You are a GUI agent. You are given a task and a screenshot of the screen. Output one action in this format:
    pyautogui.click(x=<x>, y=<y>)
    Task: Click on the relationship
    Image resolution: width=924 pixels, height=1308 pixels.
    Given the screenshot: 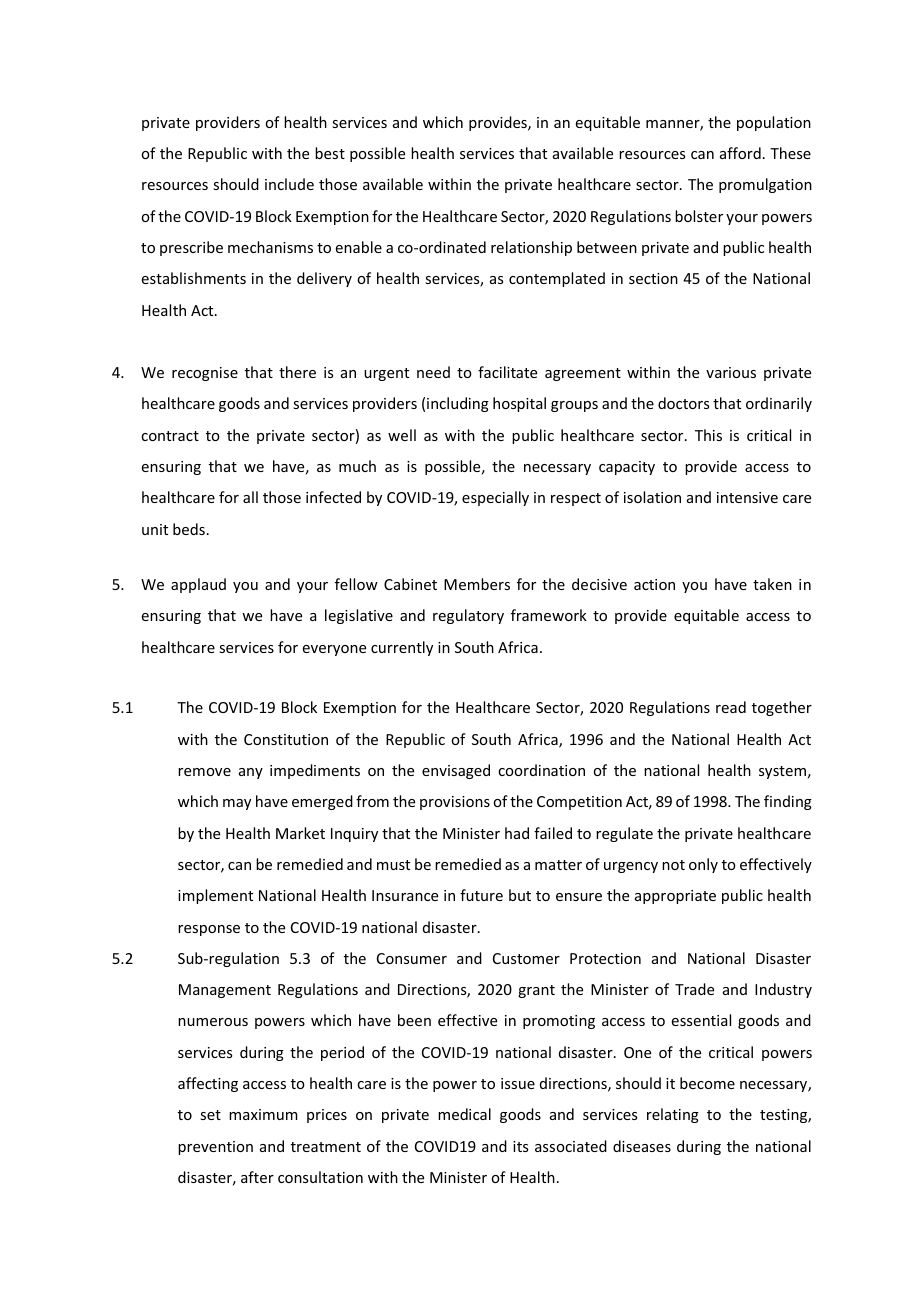 What is the action you would take?
    pyautogui.click(x=531, y=248)
